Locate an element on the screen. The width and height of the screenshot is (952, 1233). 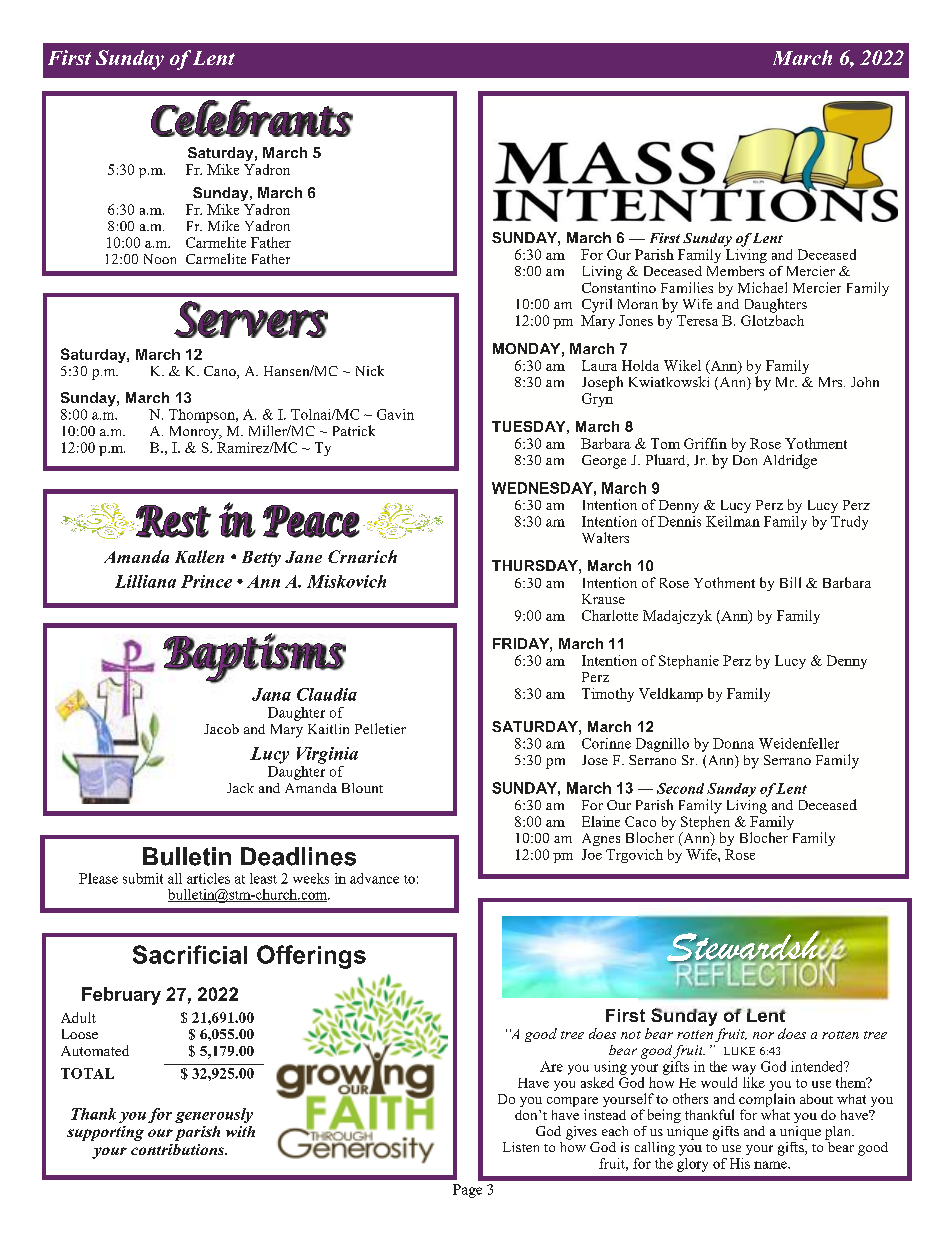
Cyril is located at coordinates (597, 305).
